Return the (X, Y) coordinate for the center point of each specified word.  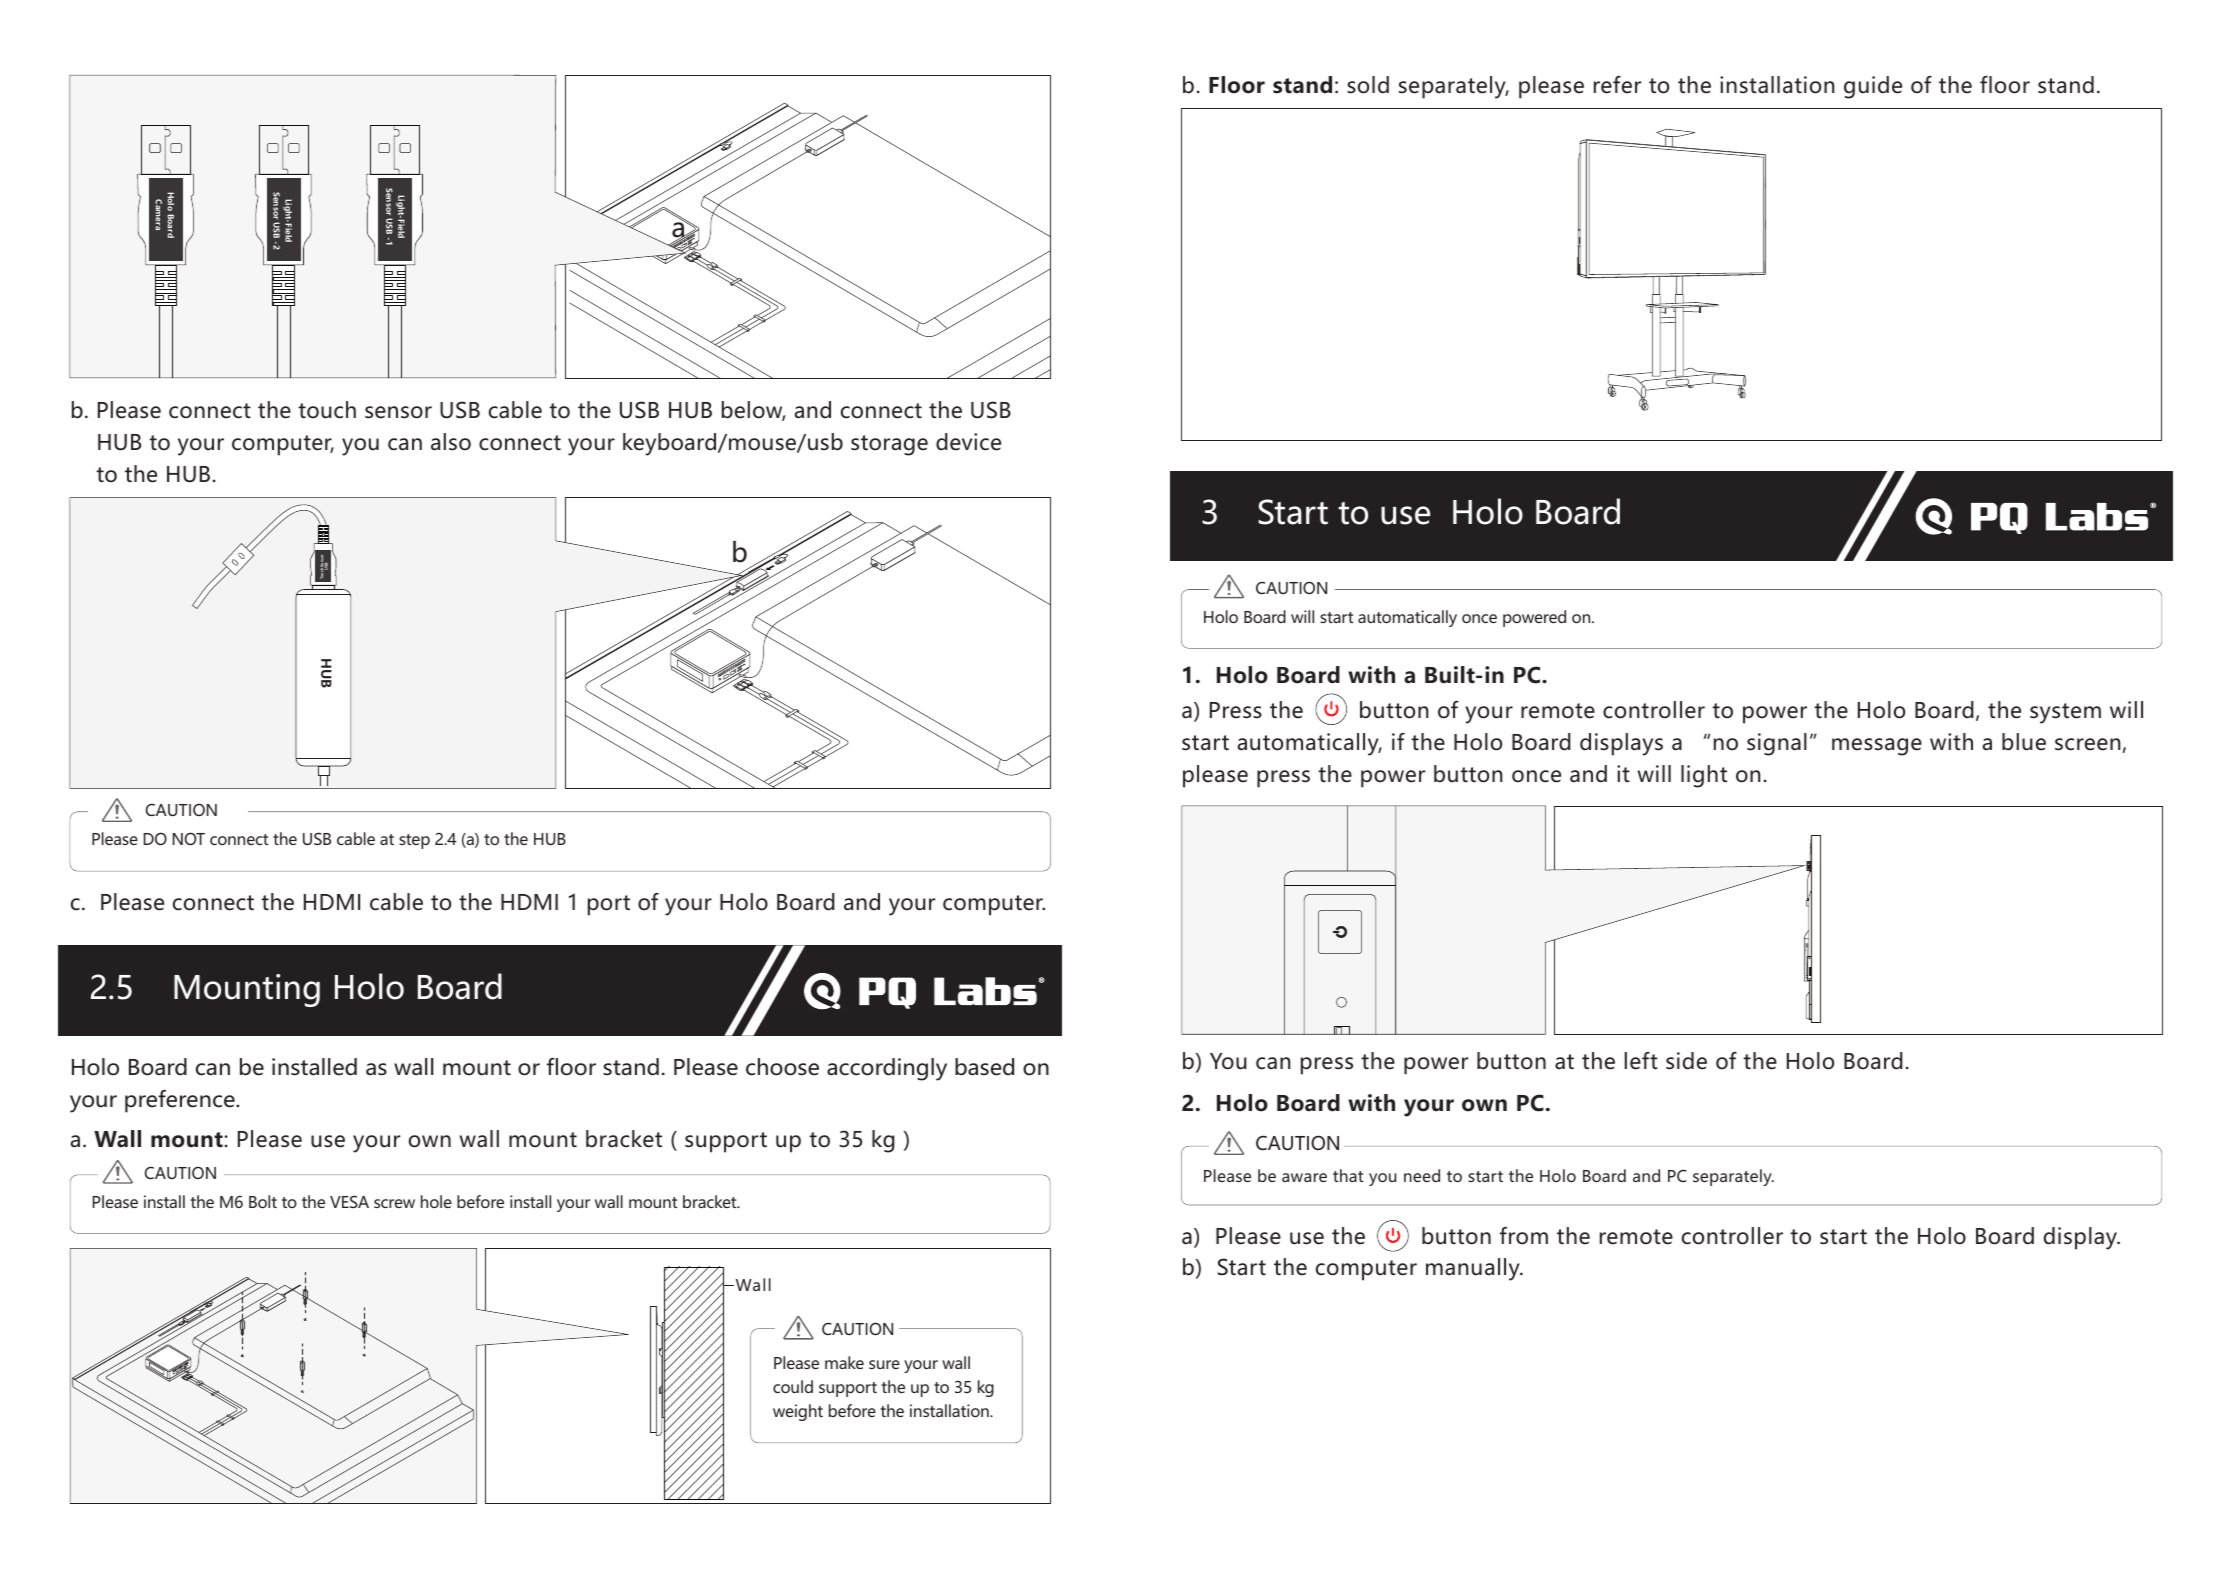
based (984, 1067)
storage (889, 445)
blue (2024, 742)
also (451, 442)
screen (2088, 744)
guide (1873, 87)
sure (884, 1364)
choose (782, 1067)
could (793, 1386)
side (1686, 1061)
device (968, 442)
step (414, 841)
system (2065, 713)
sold (1368, 85)
